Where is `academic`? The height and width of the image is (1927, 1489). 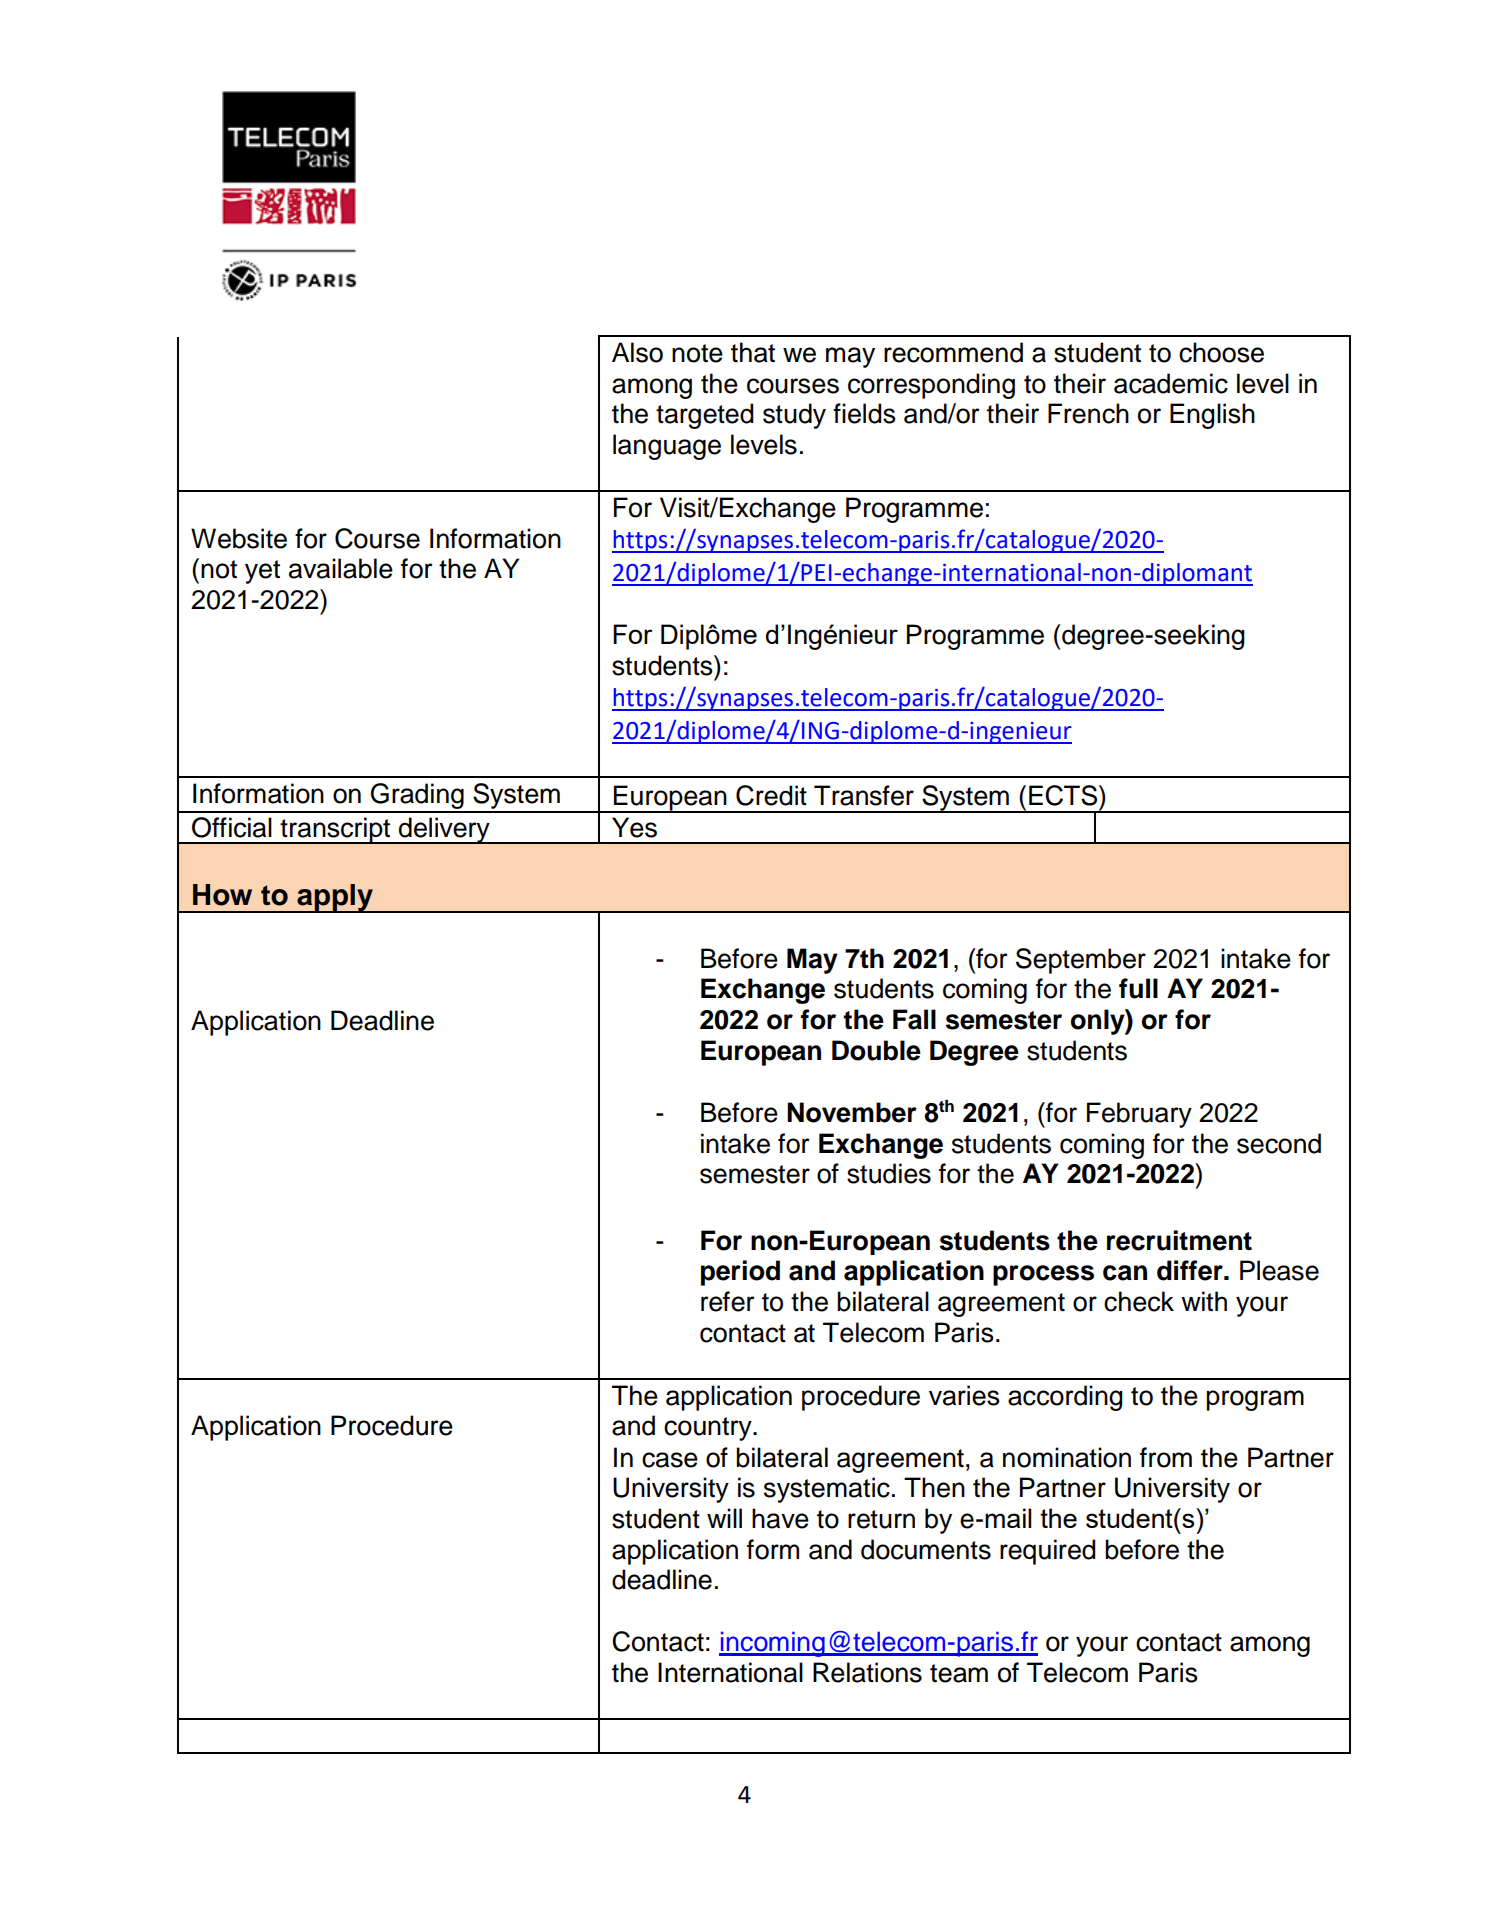
academic is located at coordinates (1171, 383).
